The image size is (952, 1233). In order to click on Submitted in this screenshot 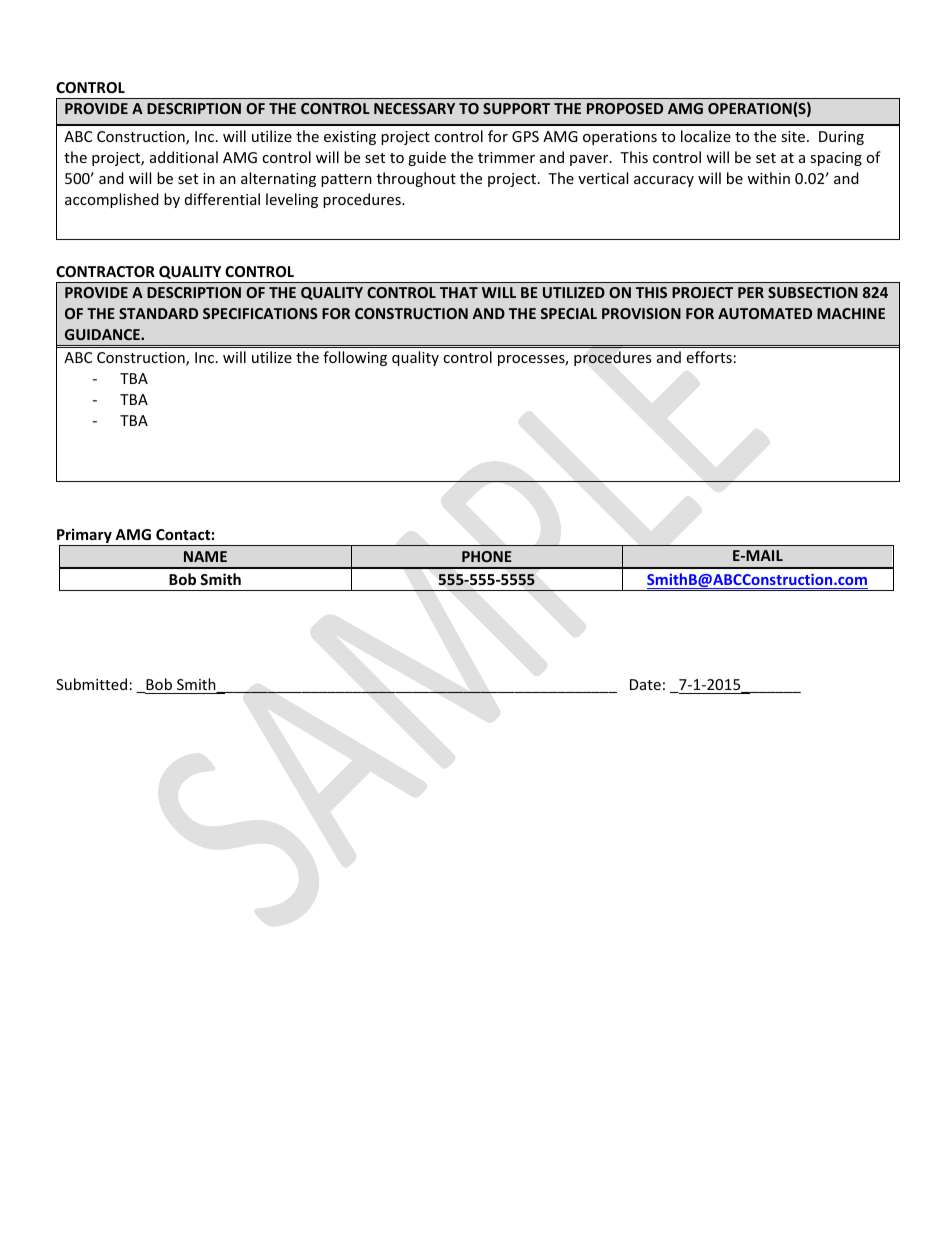, I will do `click(91, 684)`.
